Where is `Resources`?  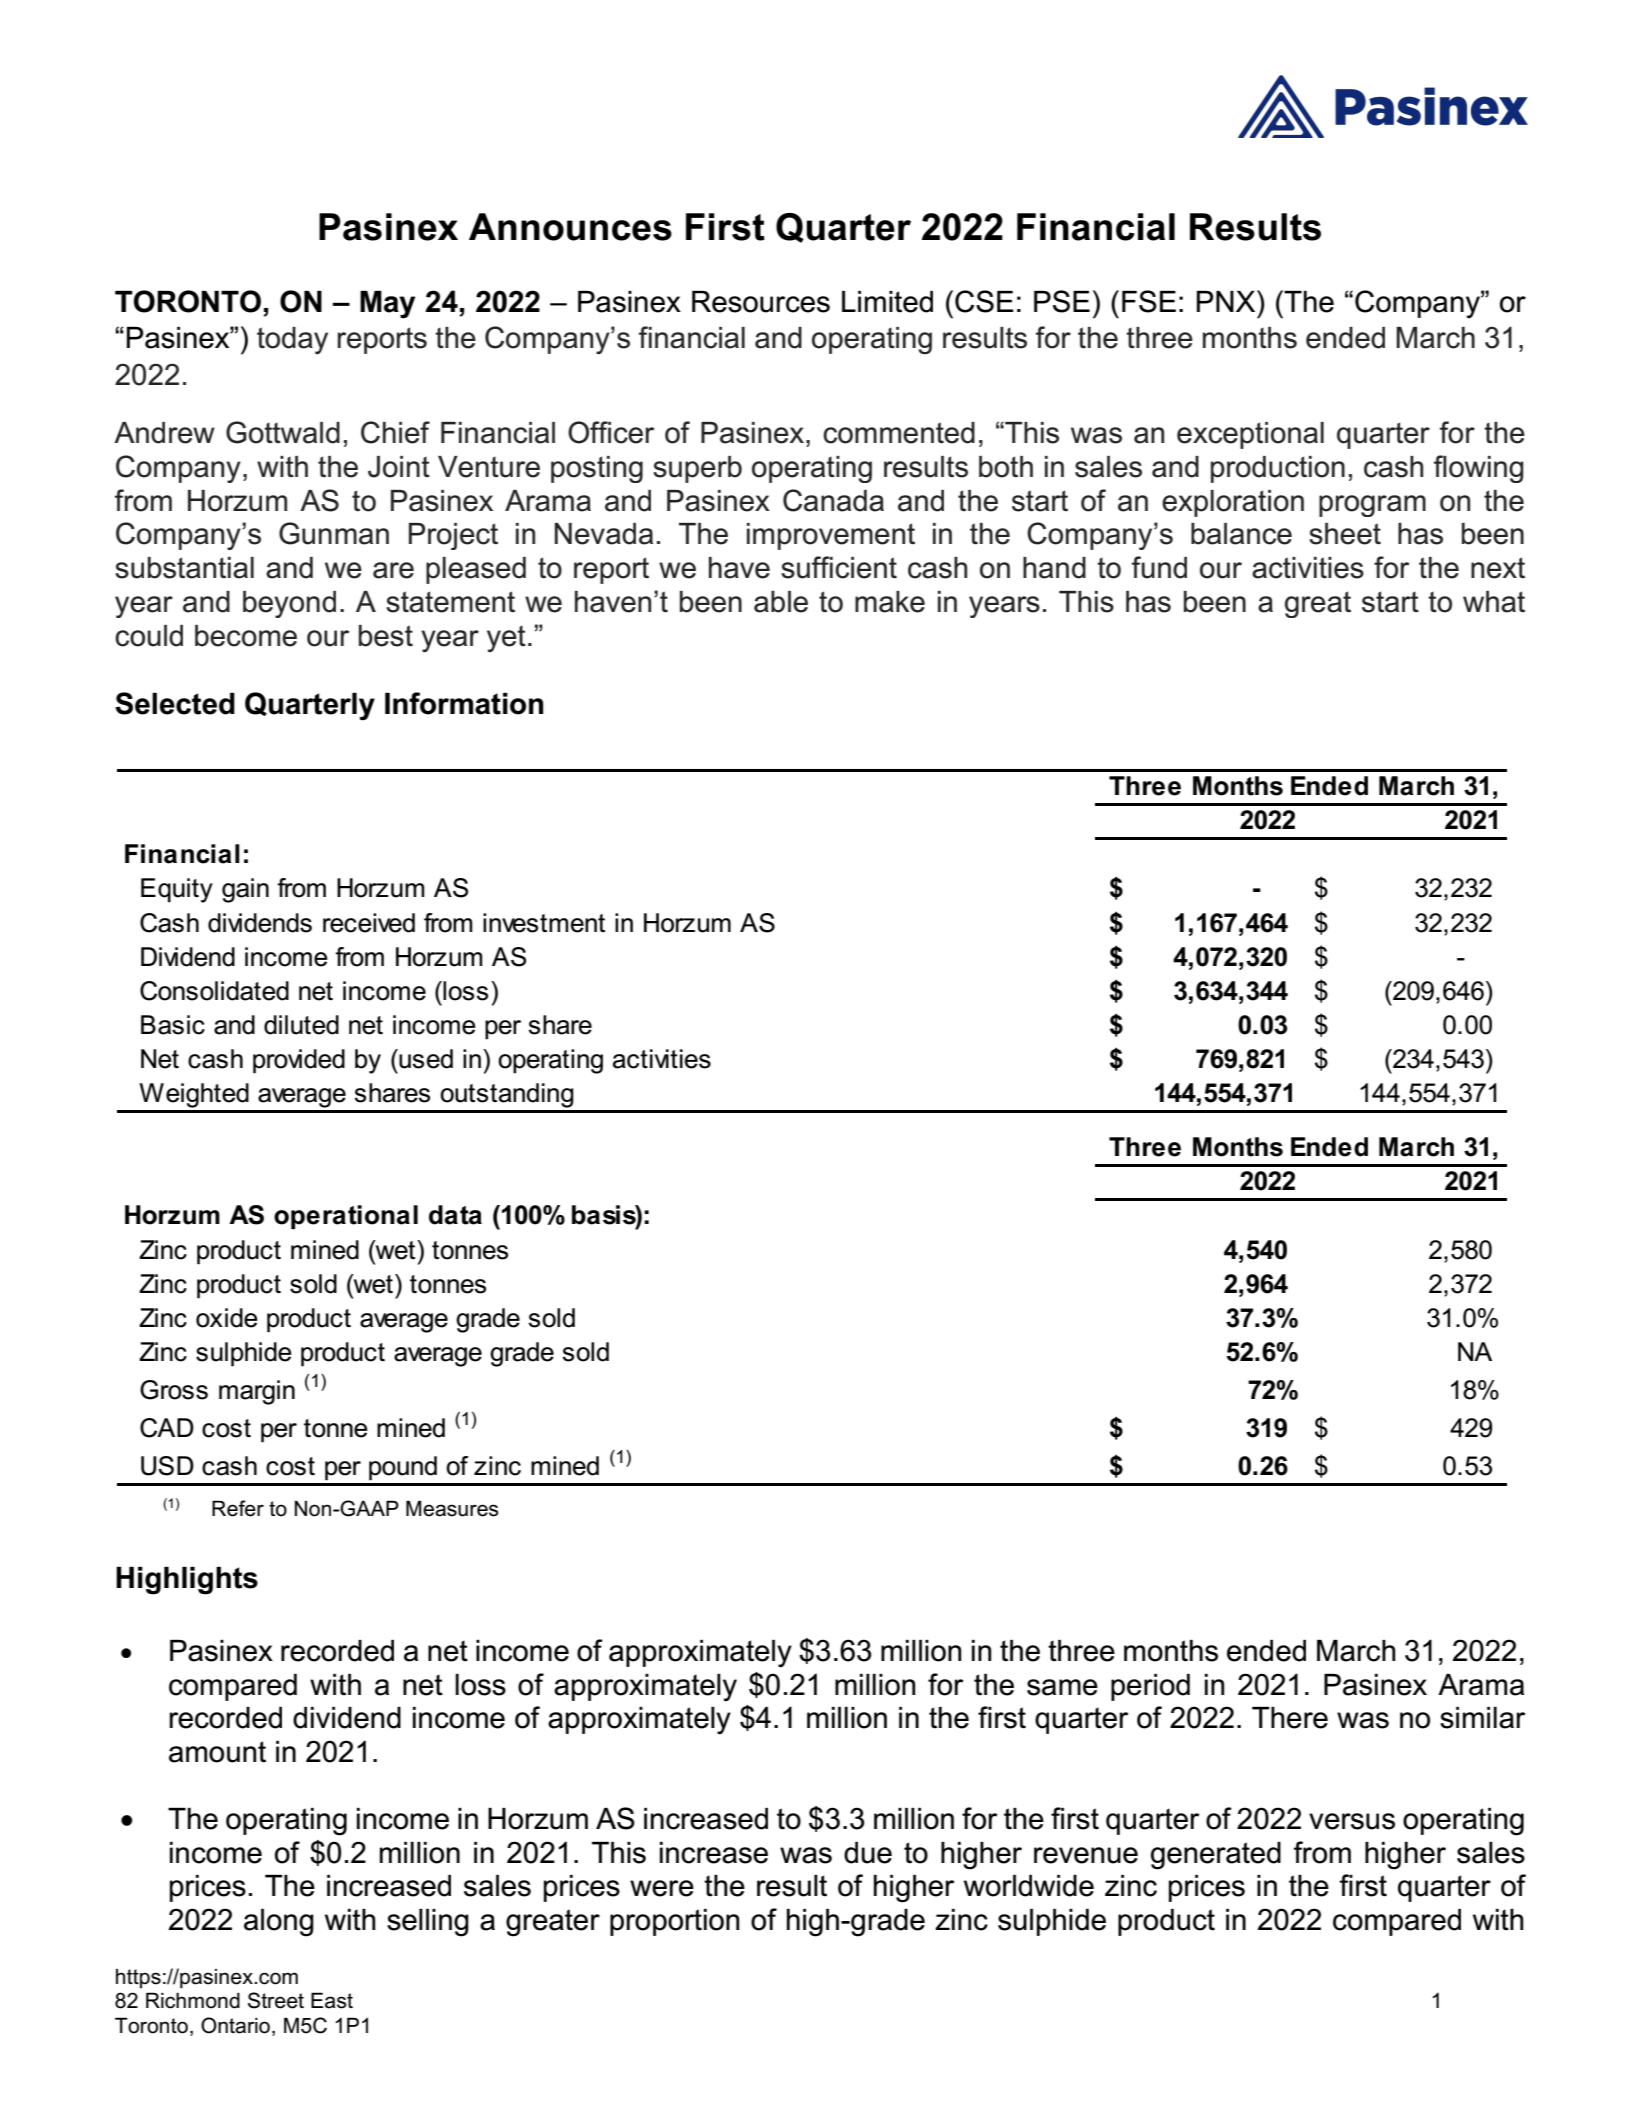 Resources is located at coordinates (761, 302).
